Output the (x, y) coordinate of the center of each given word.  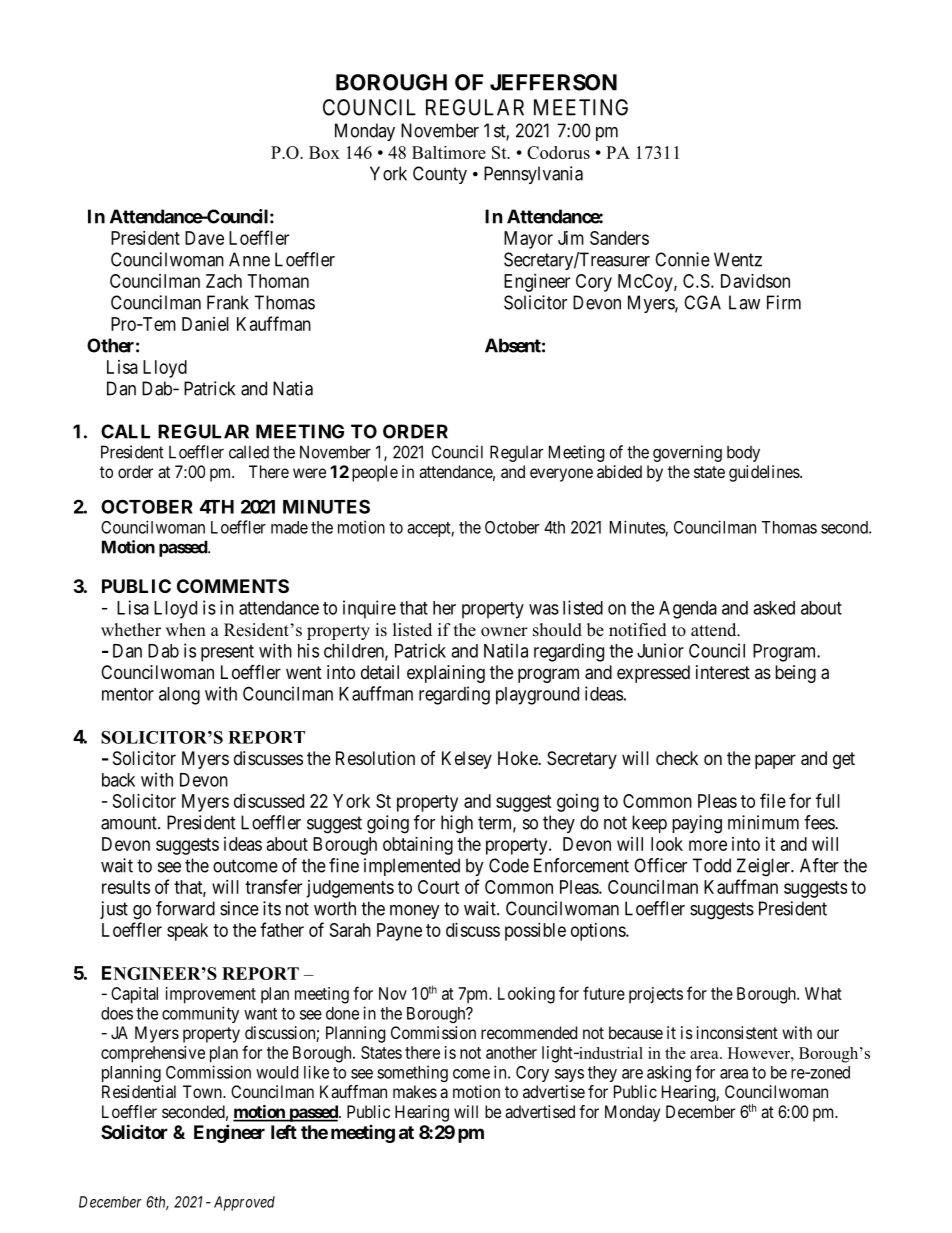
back (118, 780)
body (743, 454)
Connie (682, 259)
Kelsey (467, 760)
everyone (561, 475)
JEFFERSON (553, 82)
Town (203, 1091)
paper (775, 761)
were (309, 473)
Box (324, 152)
